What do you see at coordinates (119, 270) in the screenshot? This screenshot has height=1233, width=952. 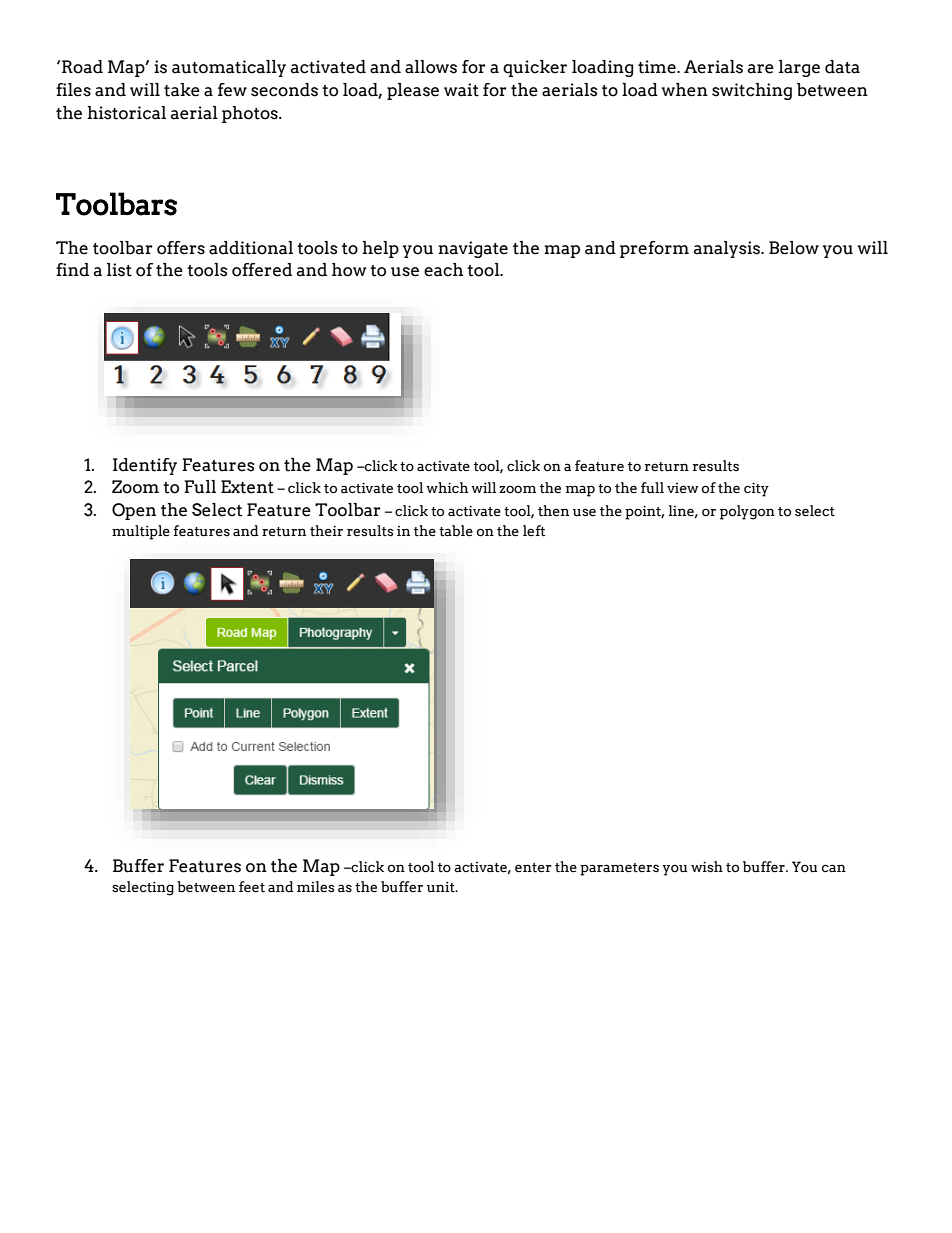 I see `list` at bounding box center [119, 270].
